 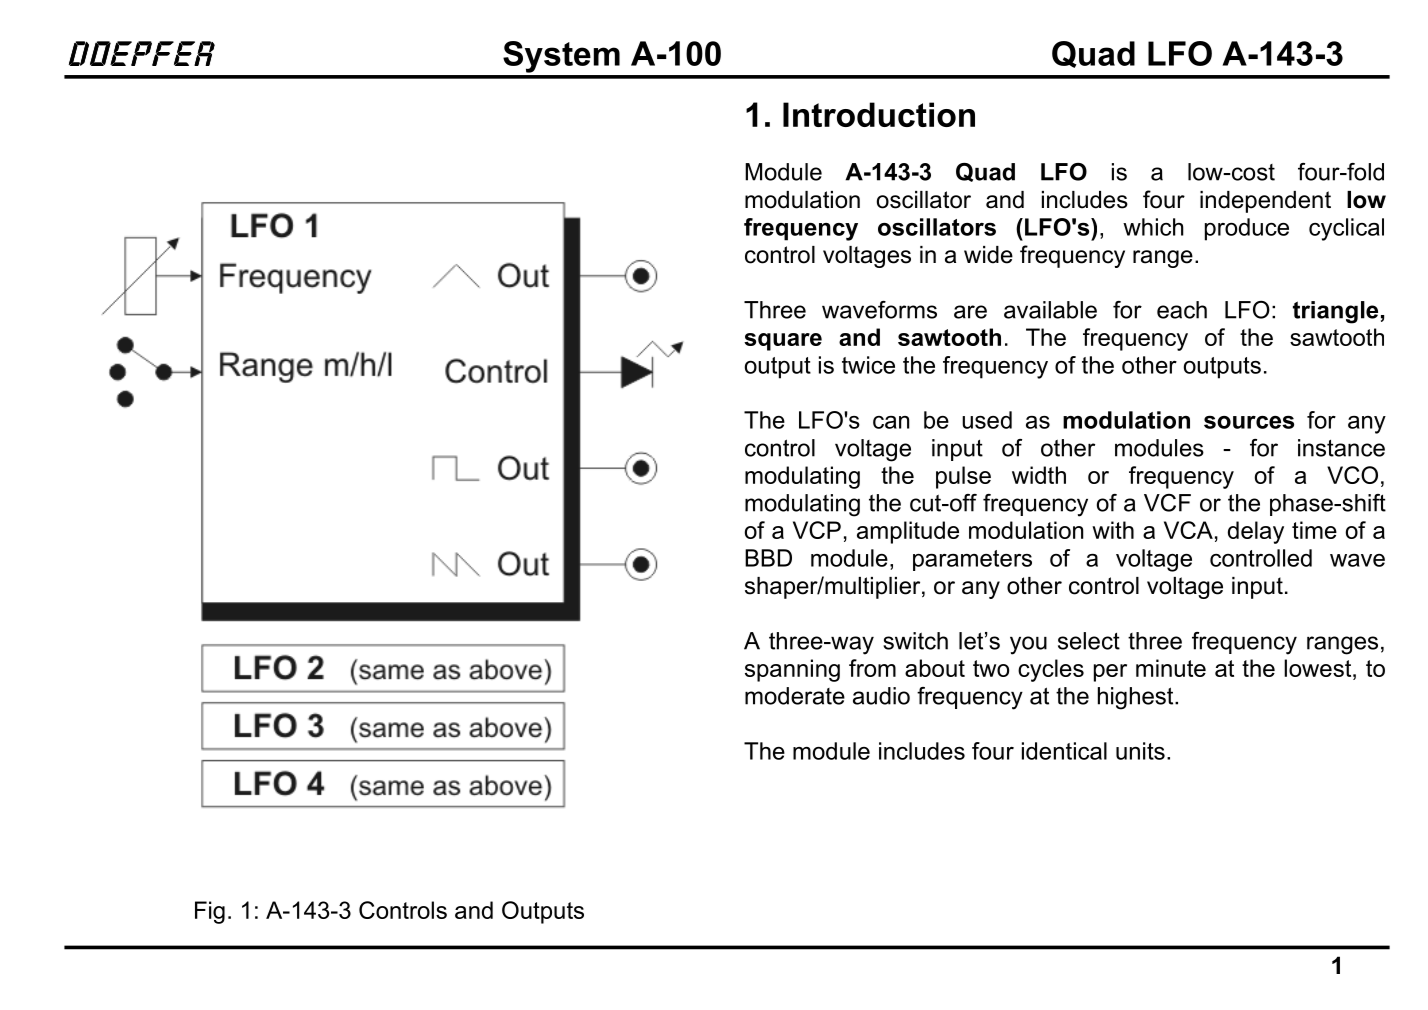 I want to click on wide, so click(x=988, y=255).
